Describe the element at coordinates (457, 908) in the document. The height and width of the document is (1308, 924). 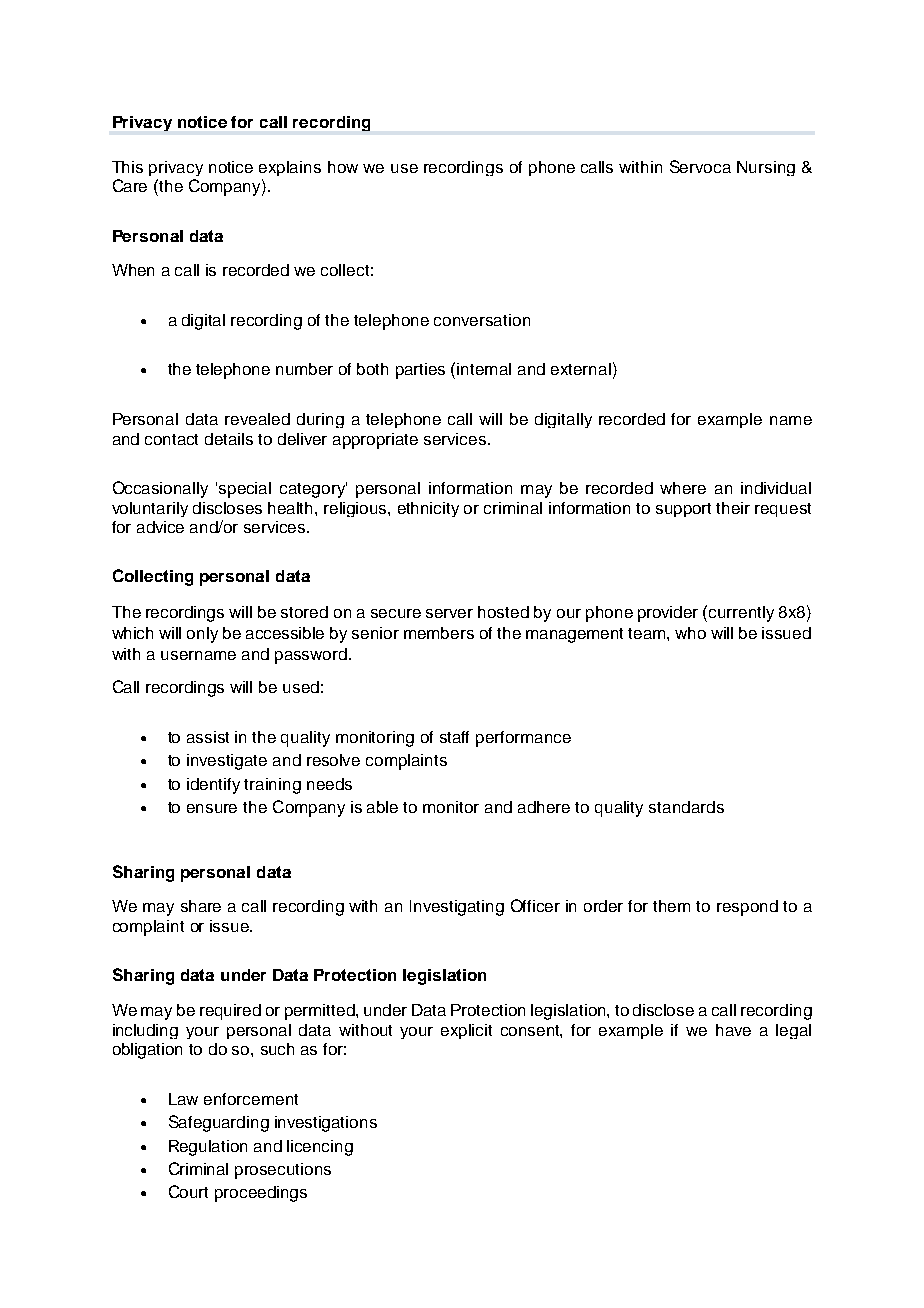
I see `Investigating` at that location.
